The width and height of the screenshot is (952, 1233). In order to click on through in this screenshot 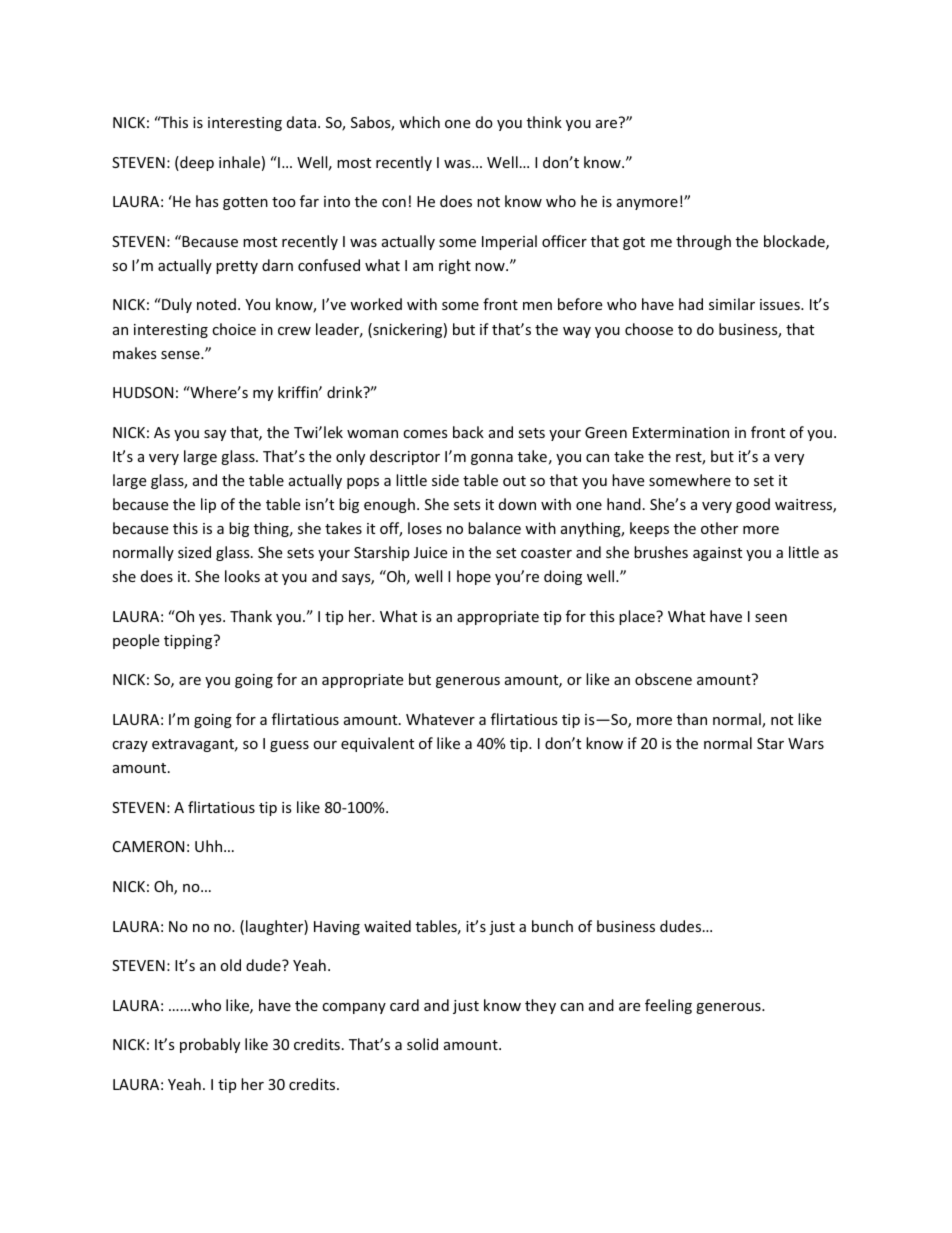, I will do `click(703, 242)`.
